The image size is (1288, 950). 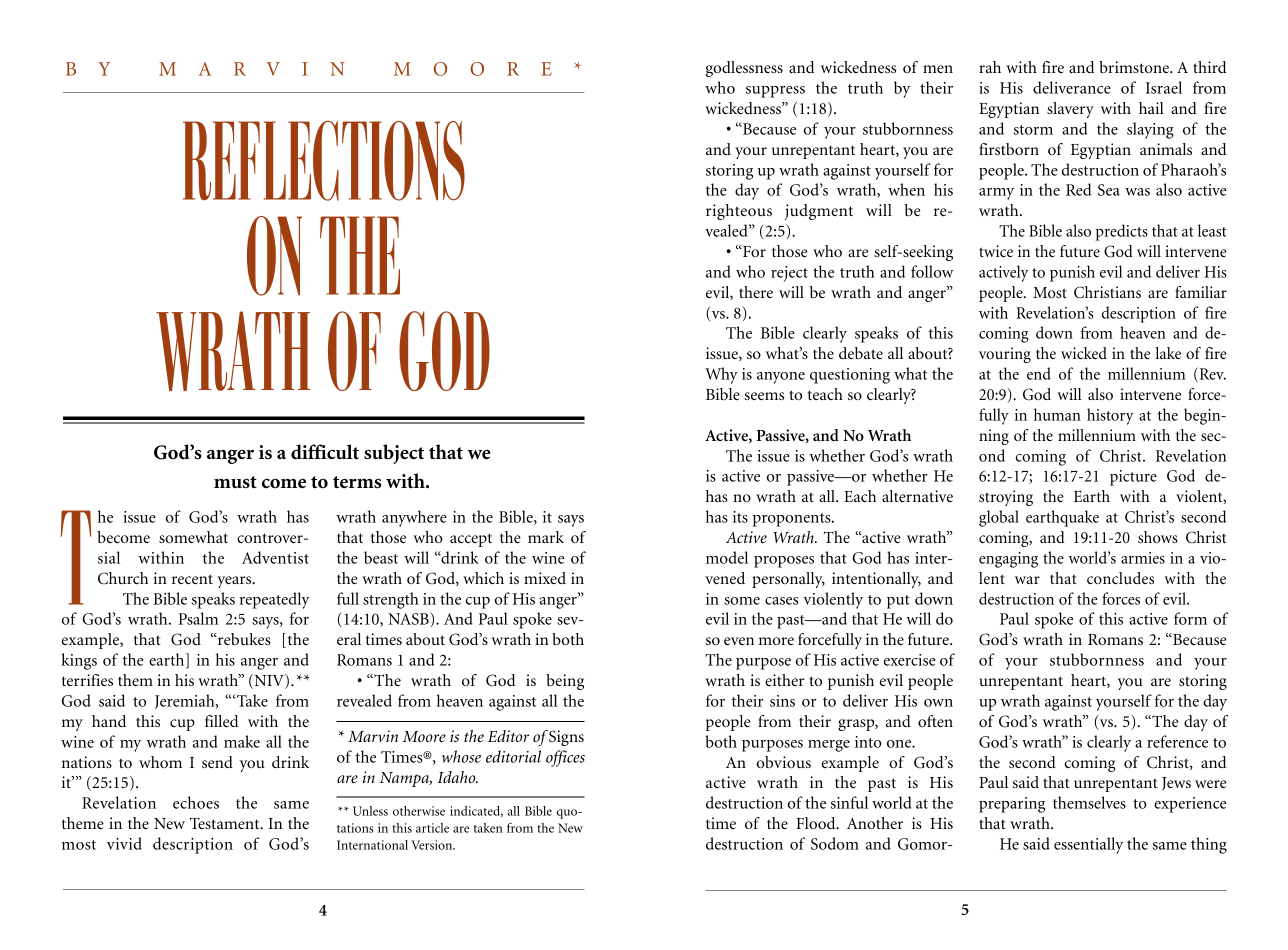 What do you see at coordinates (1088, 845) in the screenshot?
I see `essentially` at bounding box center [1088, 845].
